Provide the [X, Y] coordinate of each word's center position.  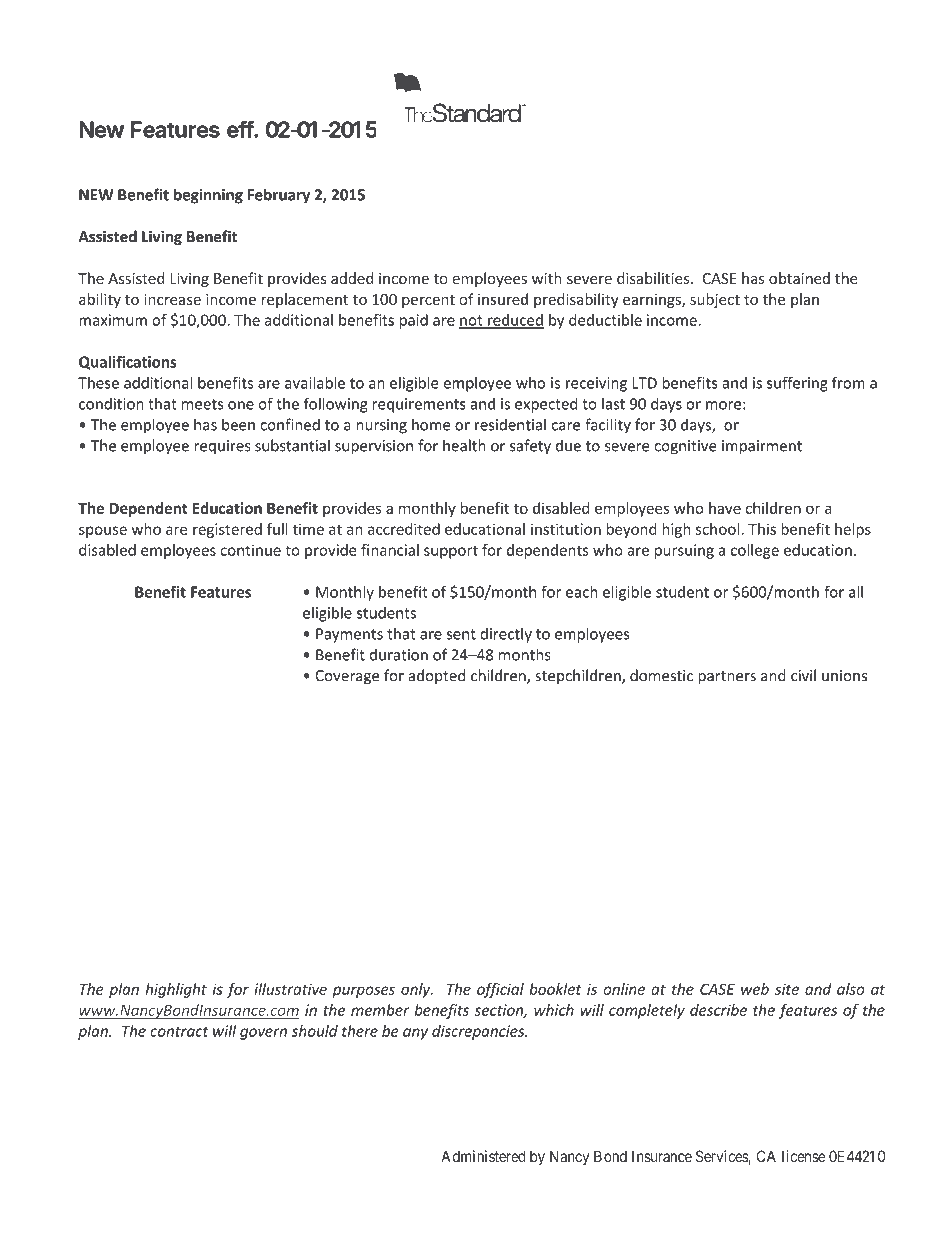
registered [227, 530]
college [755, 551]
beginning [208, 196]
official [500, 990]
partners [727, 678]
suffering [797, 384]
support [451, 552]
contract [179, 1031]
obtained [799, 278]
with [546, 278]
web [755, 989]
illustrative [290, 989]
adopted [437, 676]
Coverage [347, 677]
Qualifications [128, 362]
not [472, 321]
